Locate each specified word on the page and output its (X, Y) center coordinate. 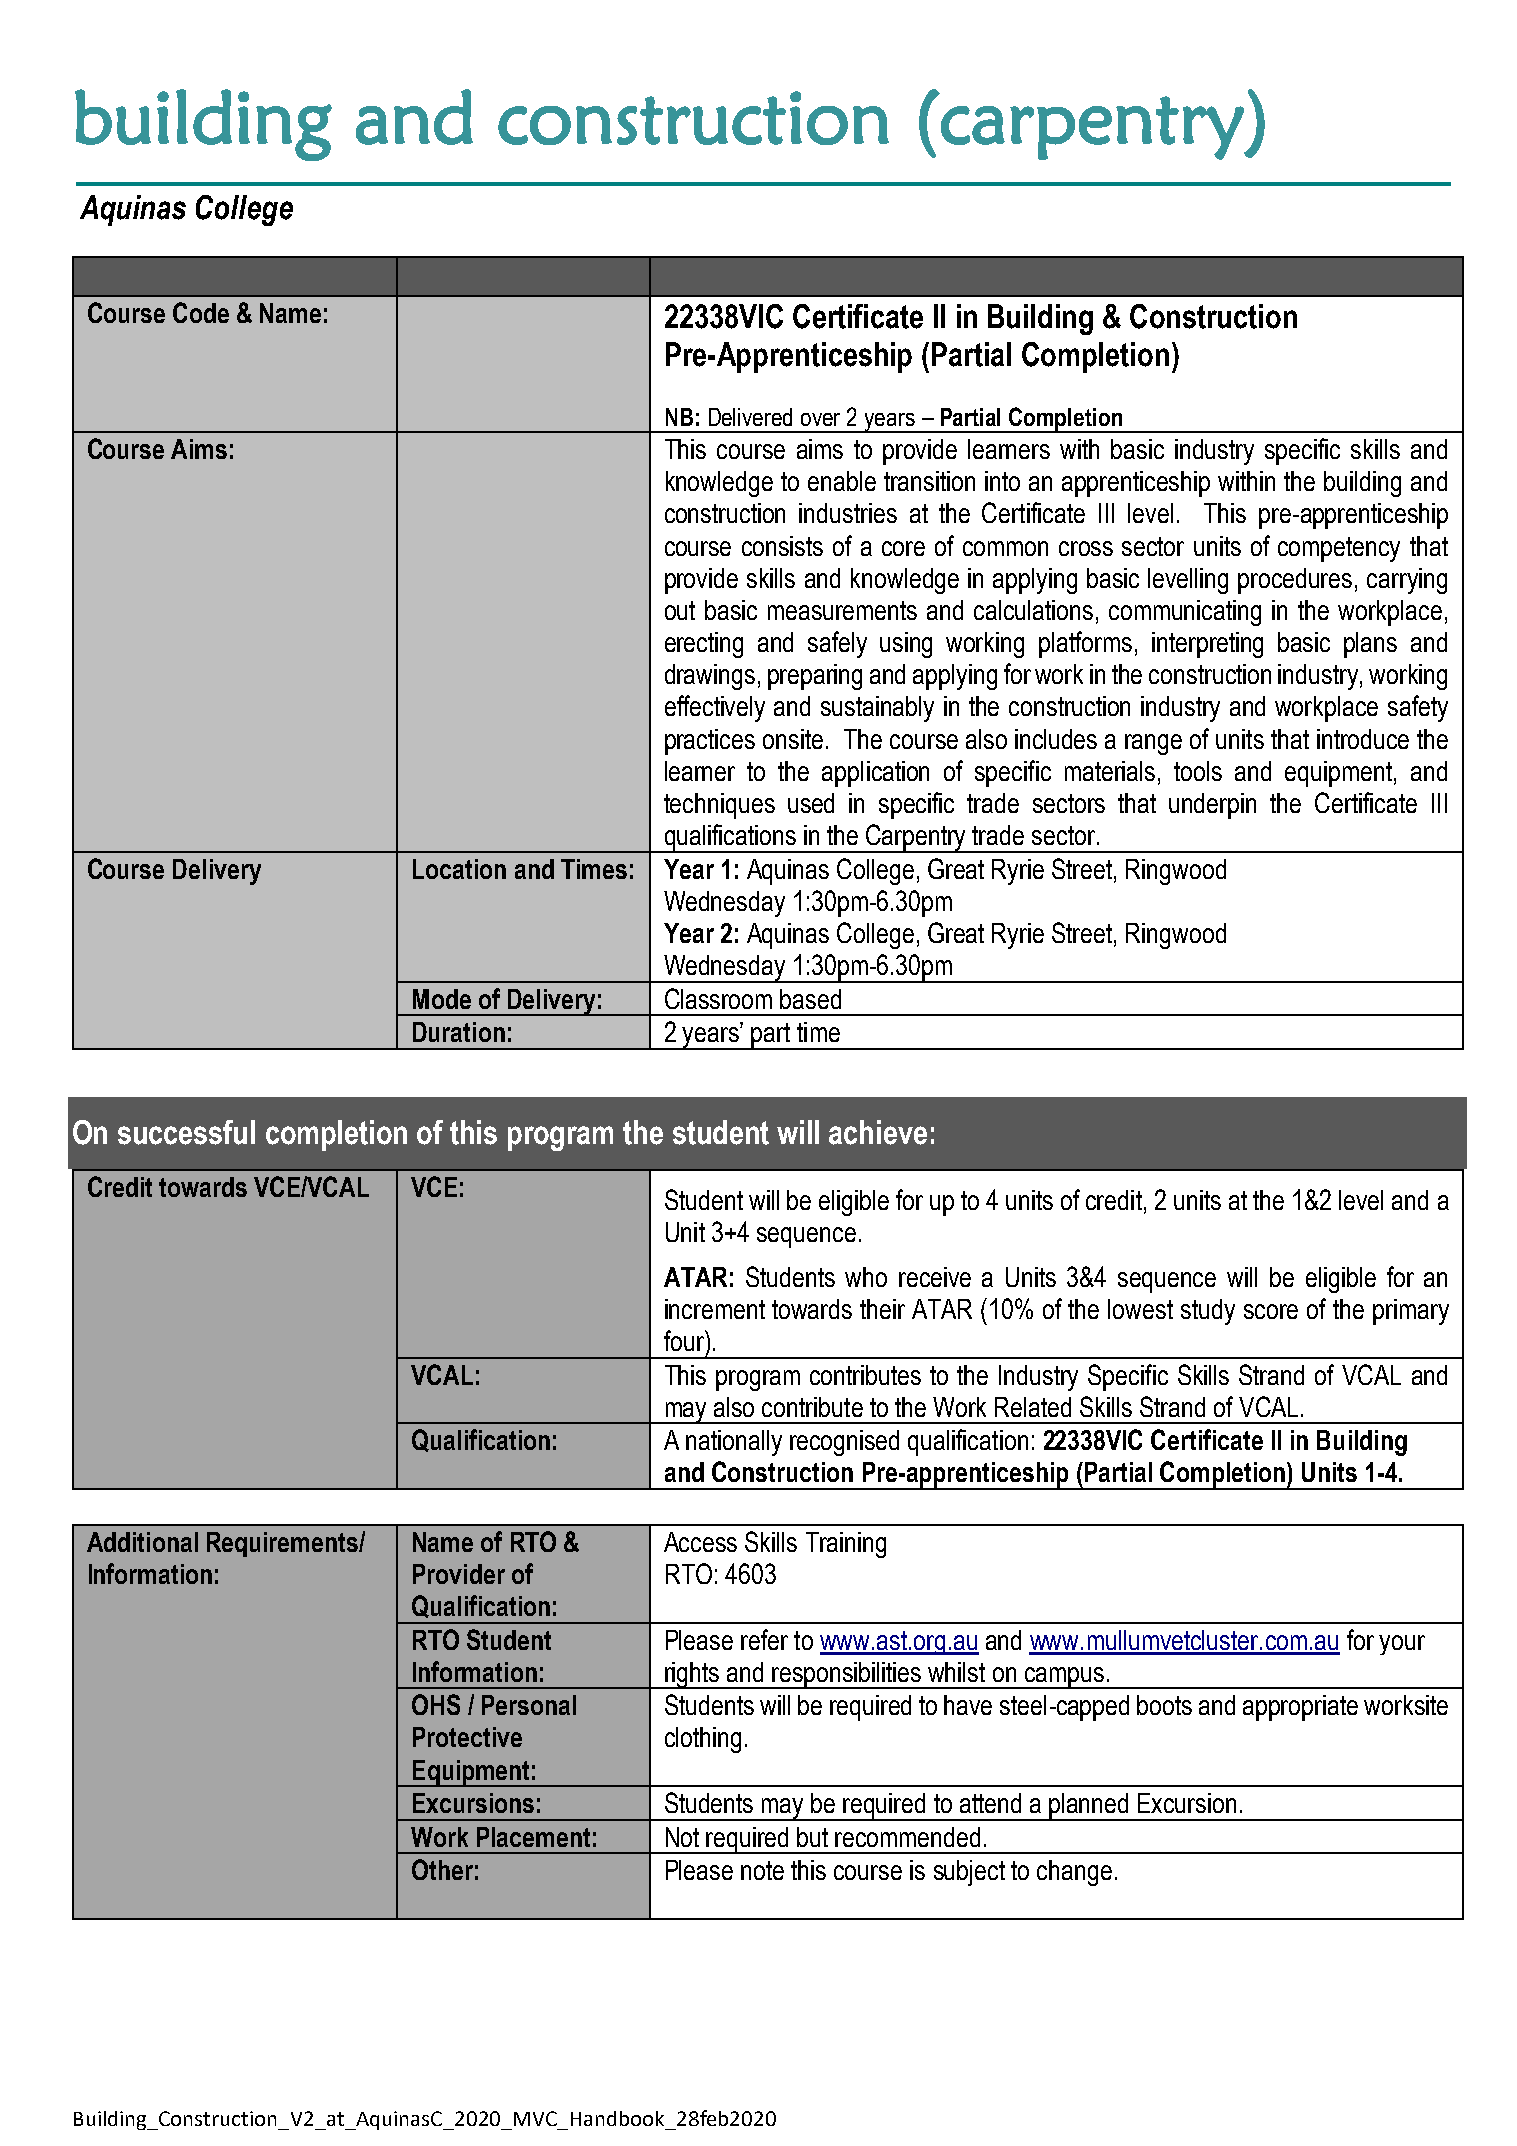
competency (1339, 549)
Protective (467, 1737)
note (762, 1870)
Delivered (750, 417)
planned (1089, 1807)
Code (201, 312)
